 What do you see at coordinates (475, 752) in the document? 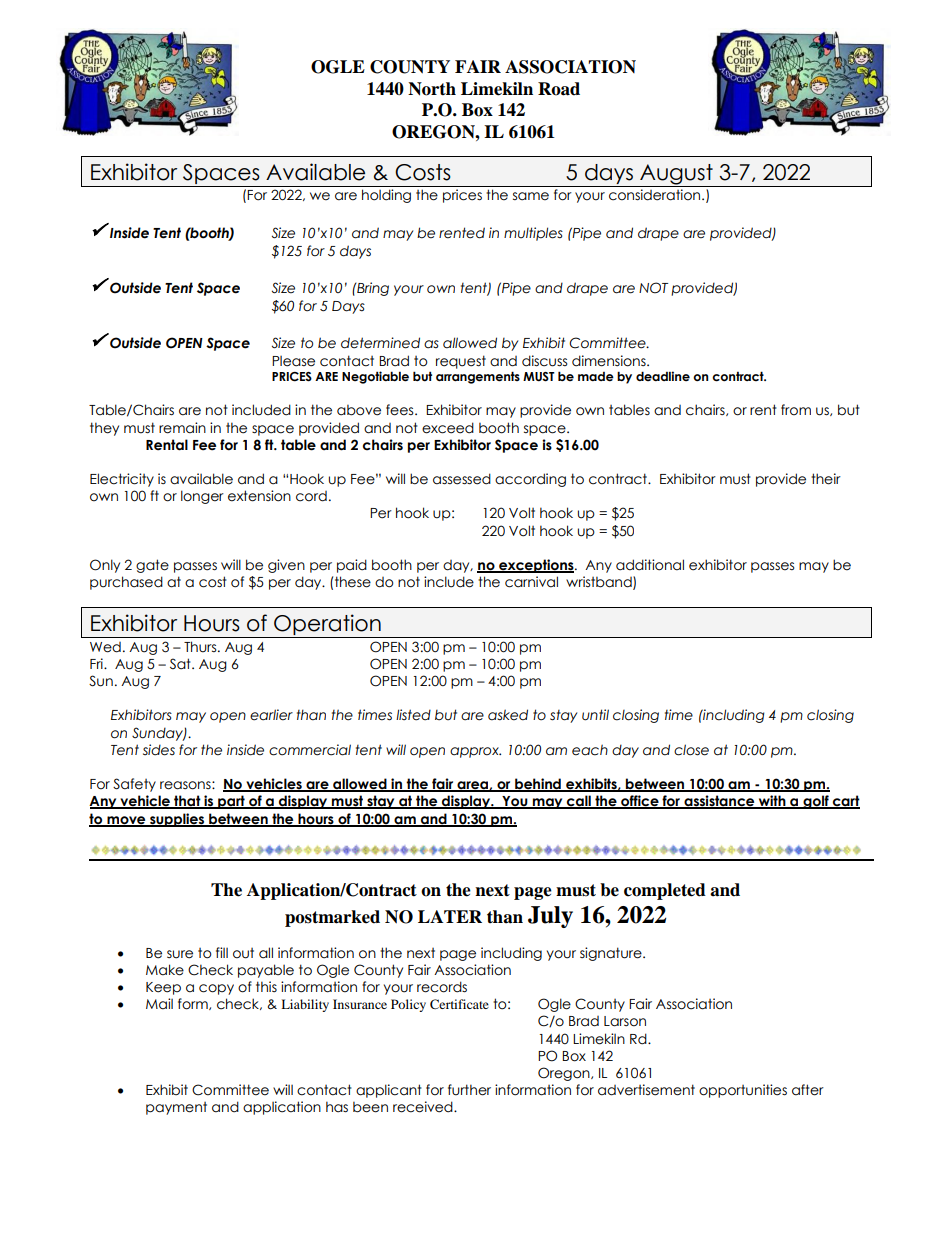
I see `approx` at bounding box center [475, 752].
